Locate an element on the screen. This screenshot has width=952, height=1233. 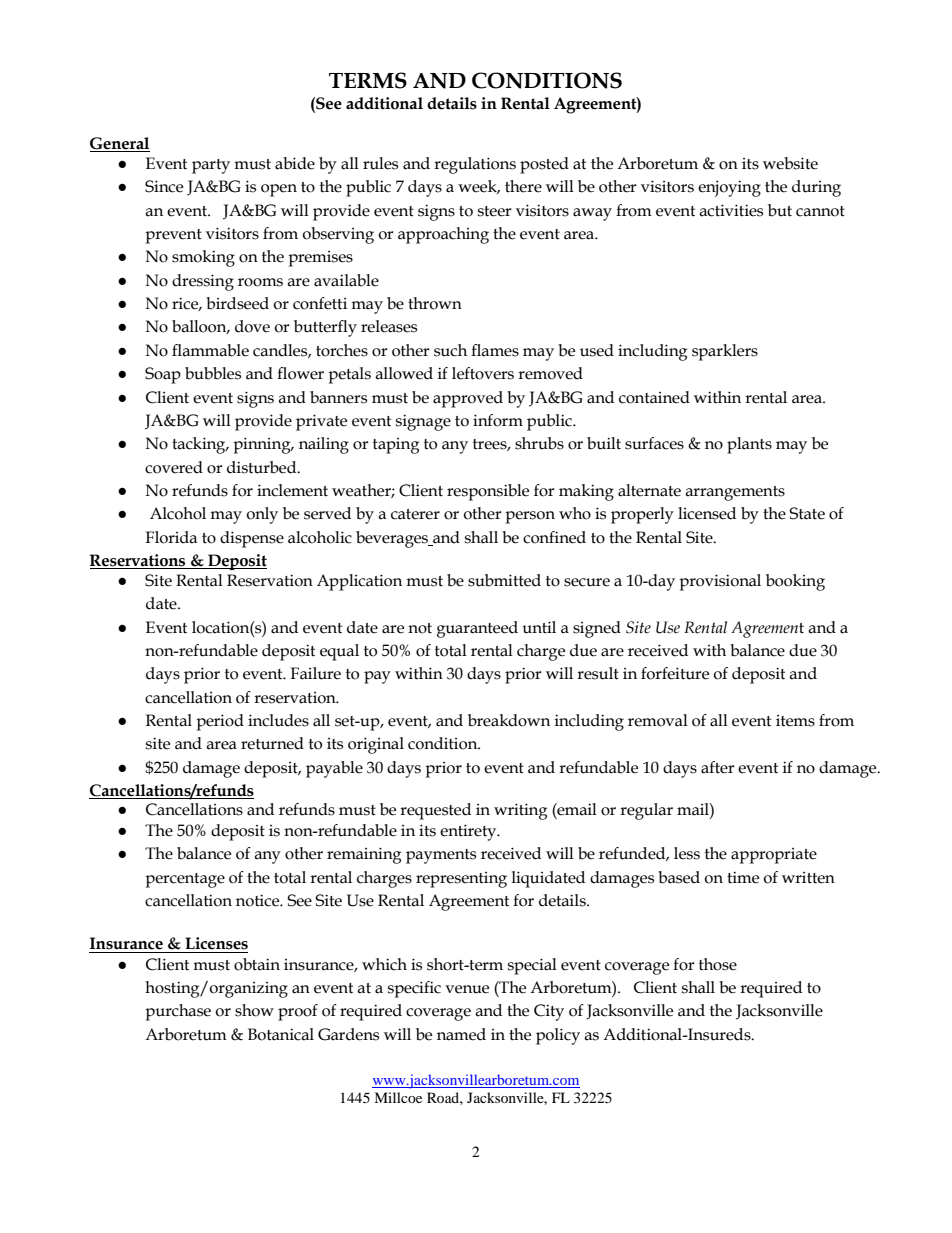
sparklers is located at coordinates (725, 352).
